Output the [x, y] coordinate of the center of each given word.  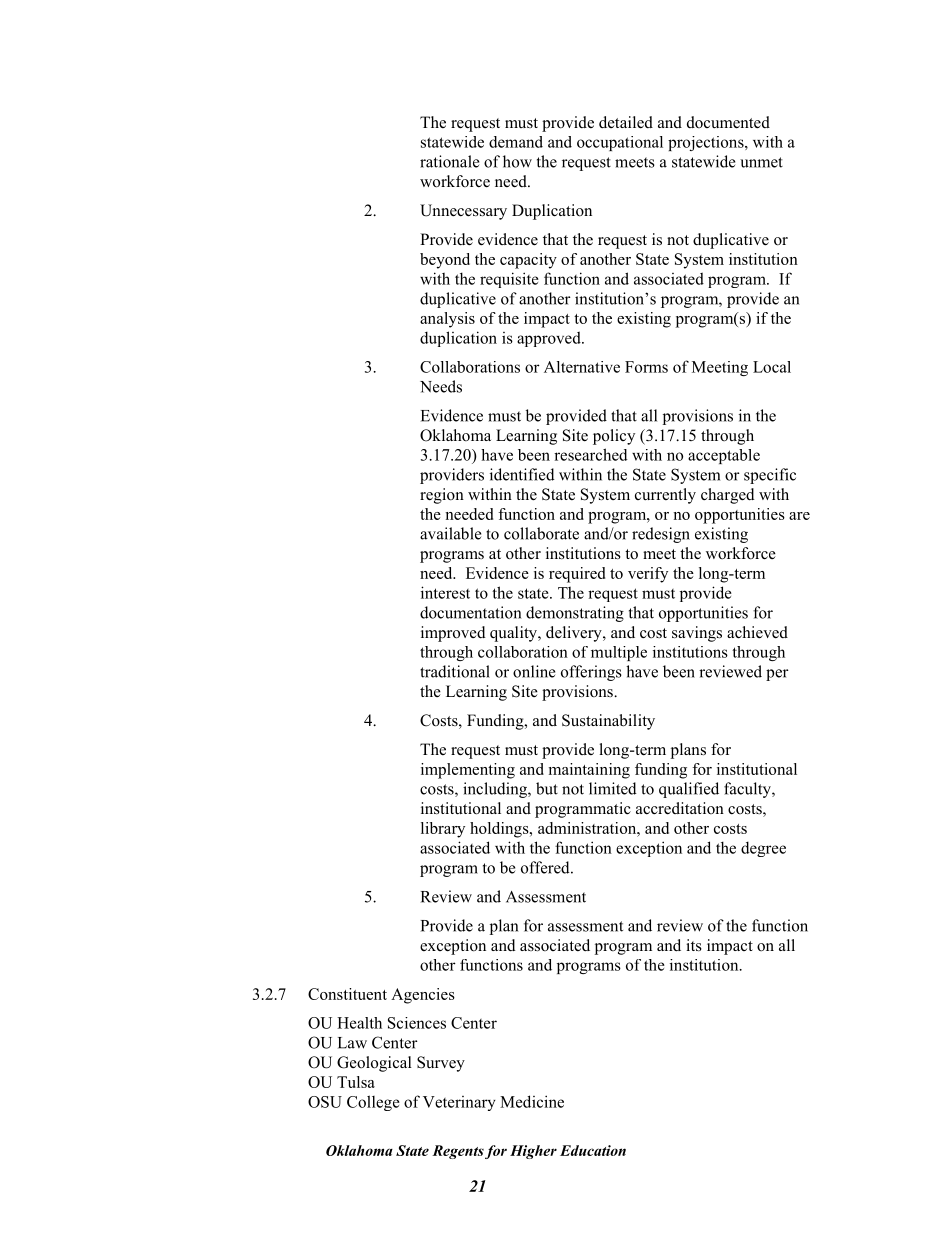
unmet [761, 162]
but [547, 788]
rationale [449, 161]
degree [763, 849]
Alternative [582, 367]
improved [453, 634]
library [443, 830]
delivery [575, 634]
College [373, 1103]
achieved [757, 632]
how [517, 161]
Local [772, 367]
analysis [447, 320]
